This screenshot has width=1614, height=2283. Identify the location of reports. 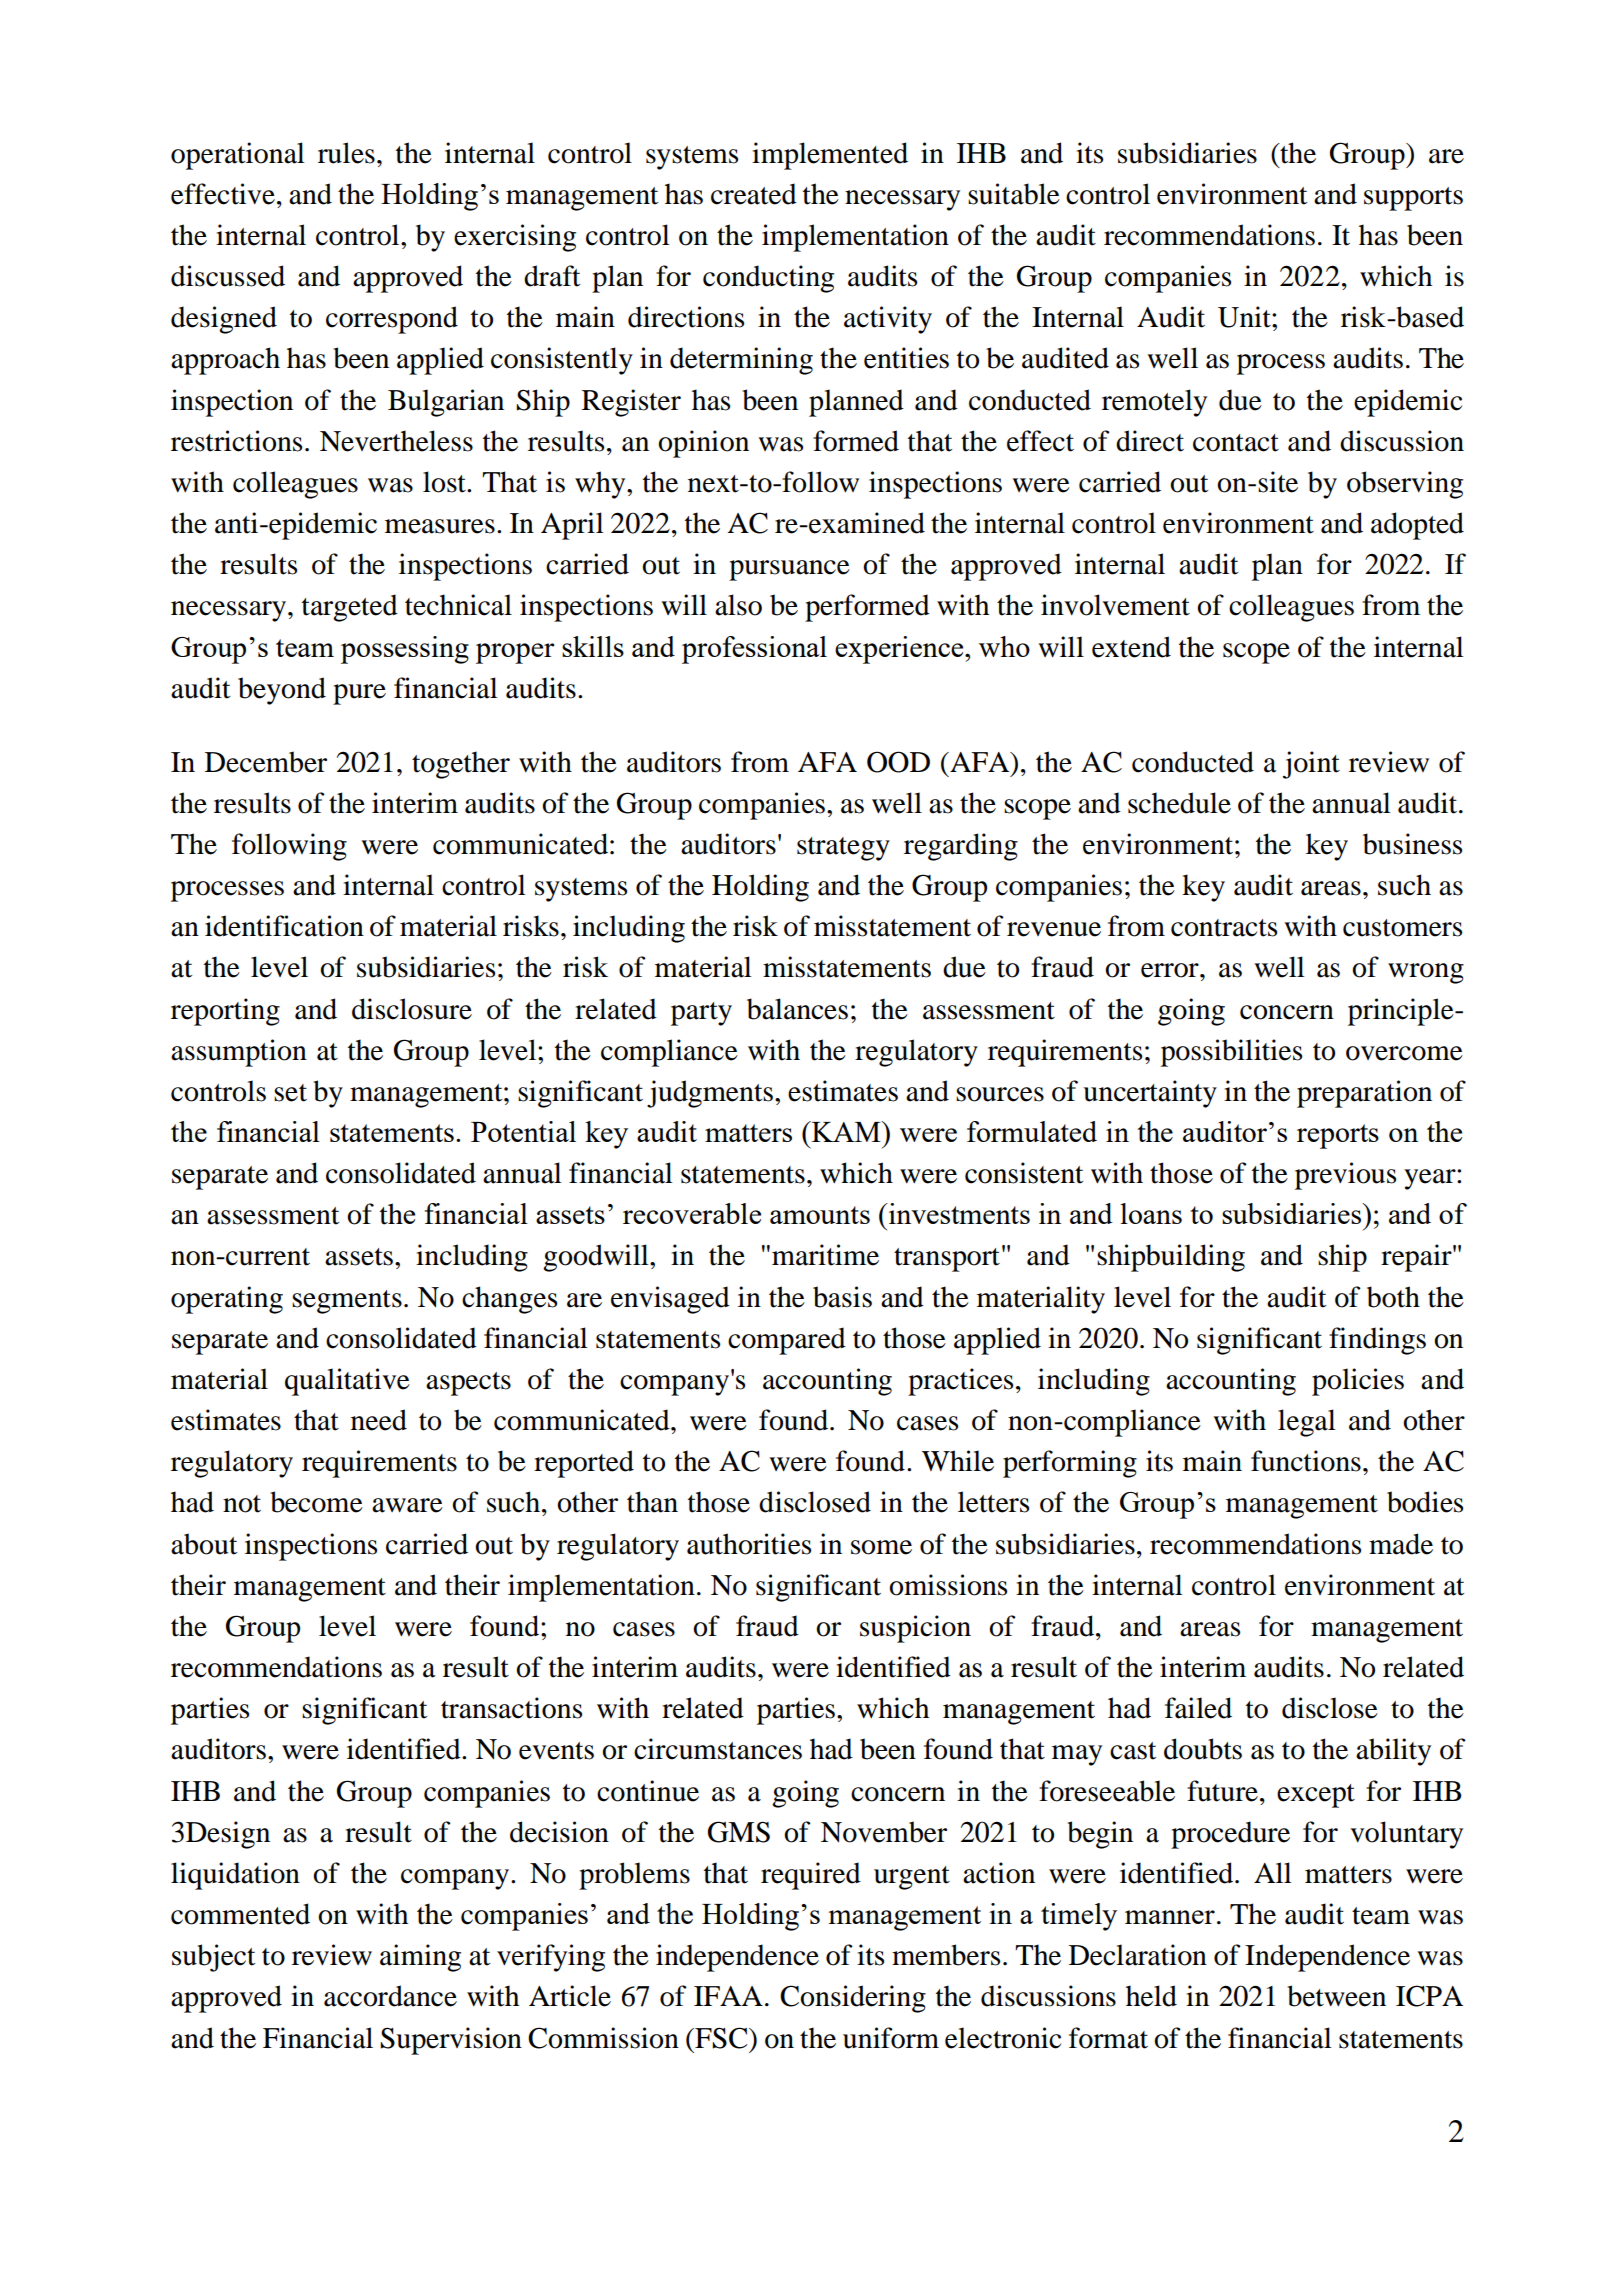
(1338, 1136).
